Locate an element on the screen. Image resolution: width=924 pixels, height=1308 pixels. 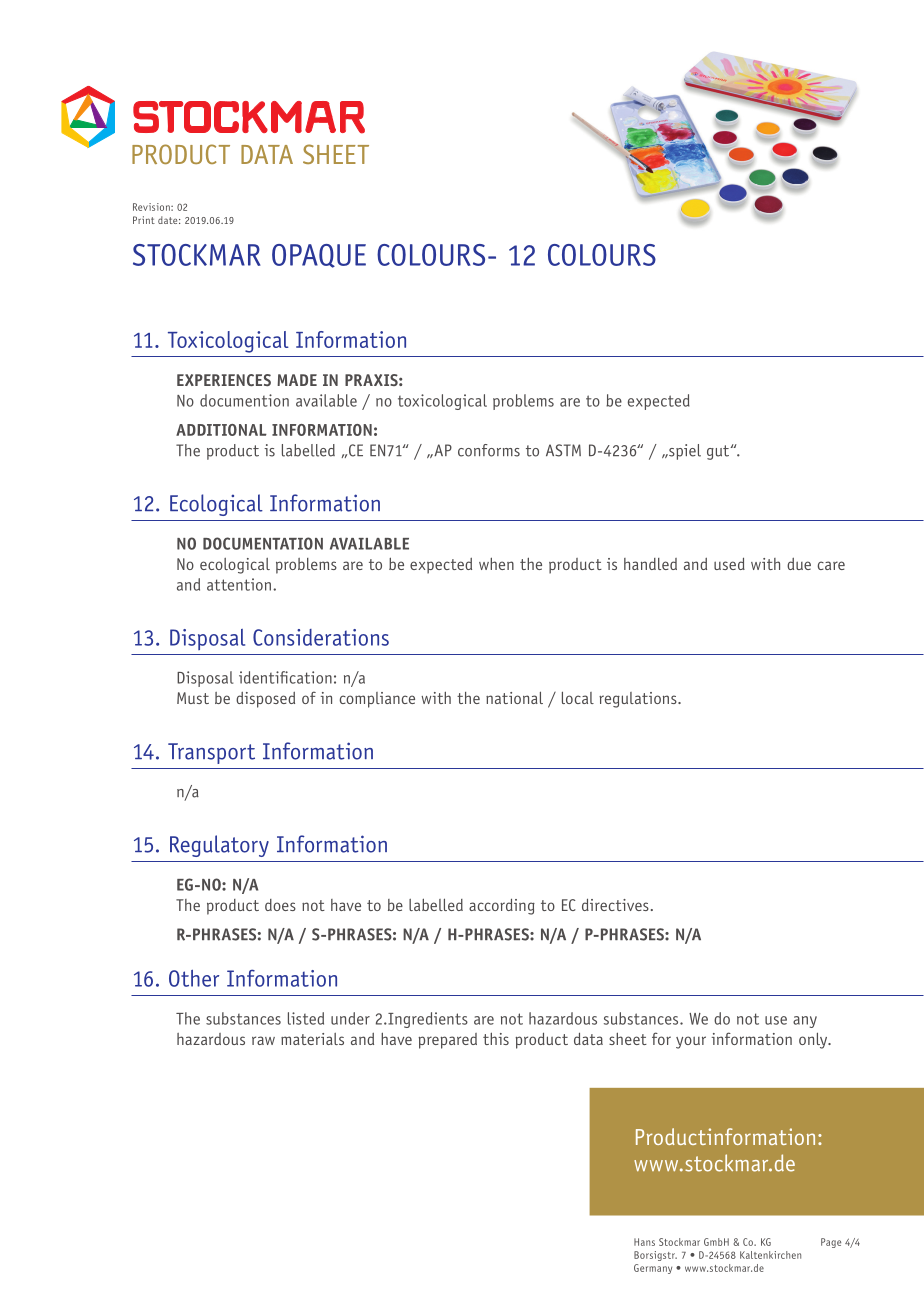
national is located at coordinates (514, 697).
